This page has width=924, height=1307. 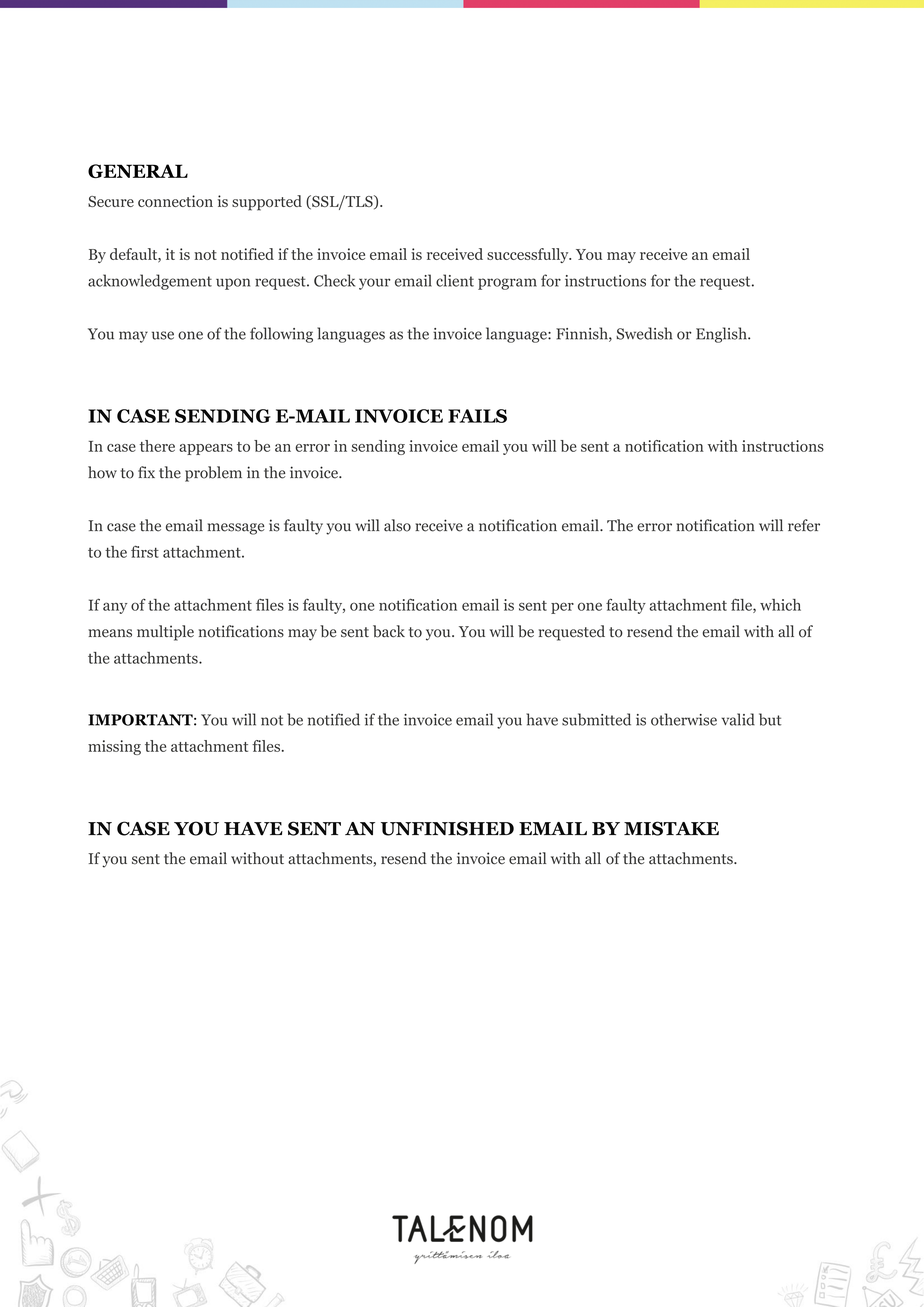 What do you see at coordinates (722, 335) in the page?
I see `English` at bounding box center [722, 335].
